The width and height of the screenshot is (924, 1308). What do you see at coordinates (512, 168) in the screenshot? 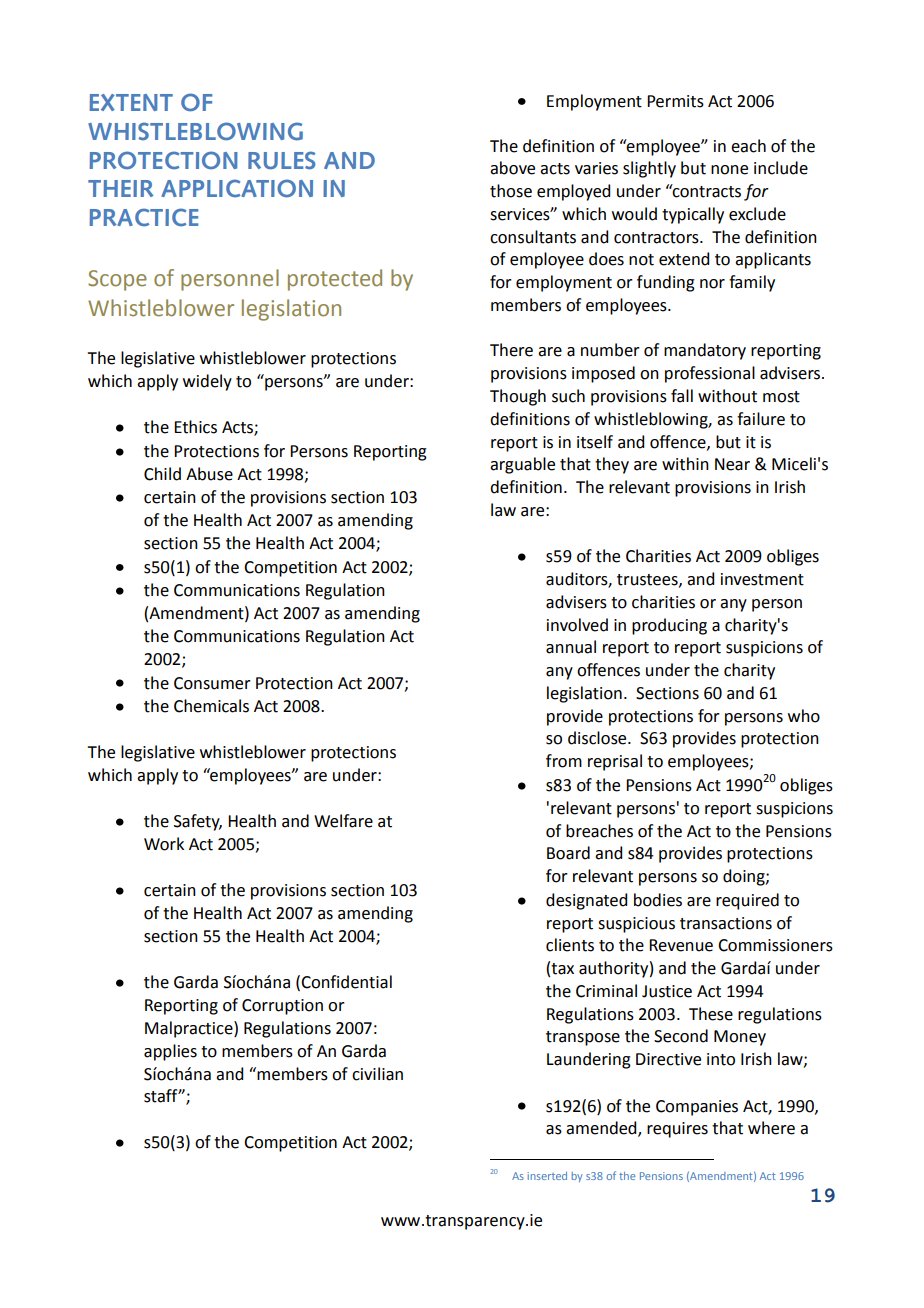
I see `above` at bounding box center [512, 168].
